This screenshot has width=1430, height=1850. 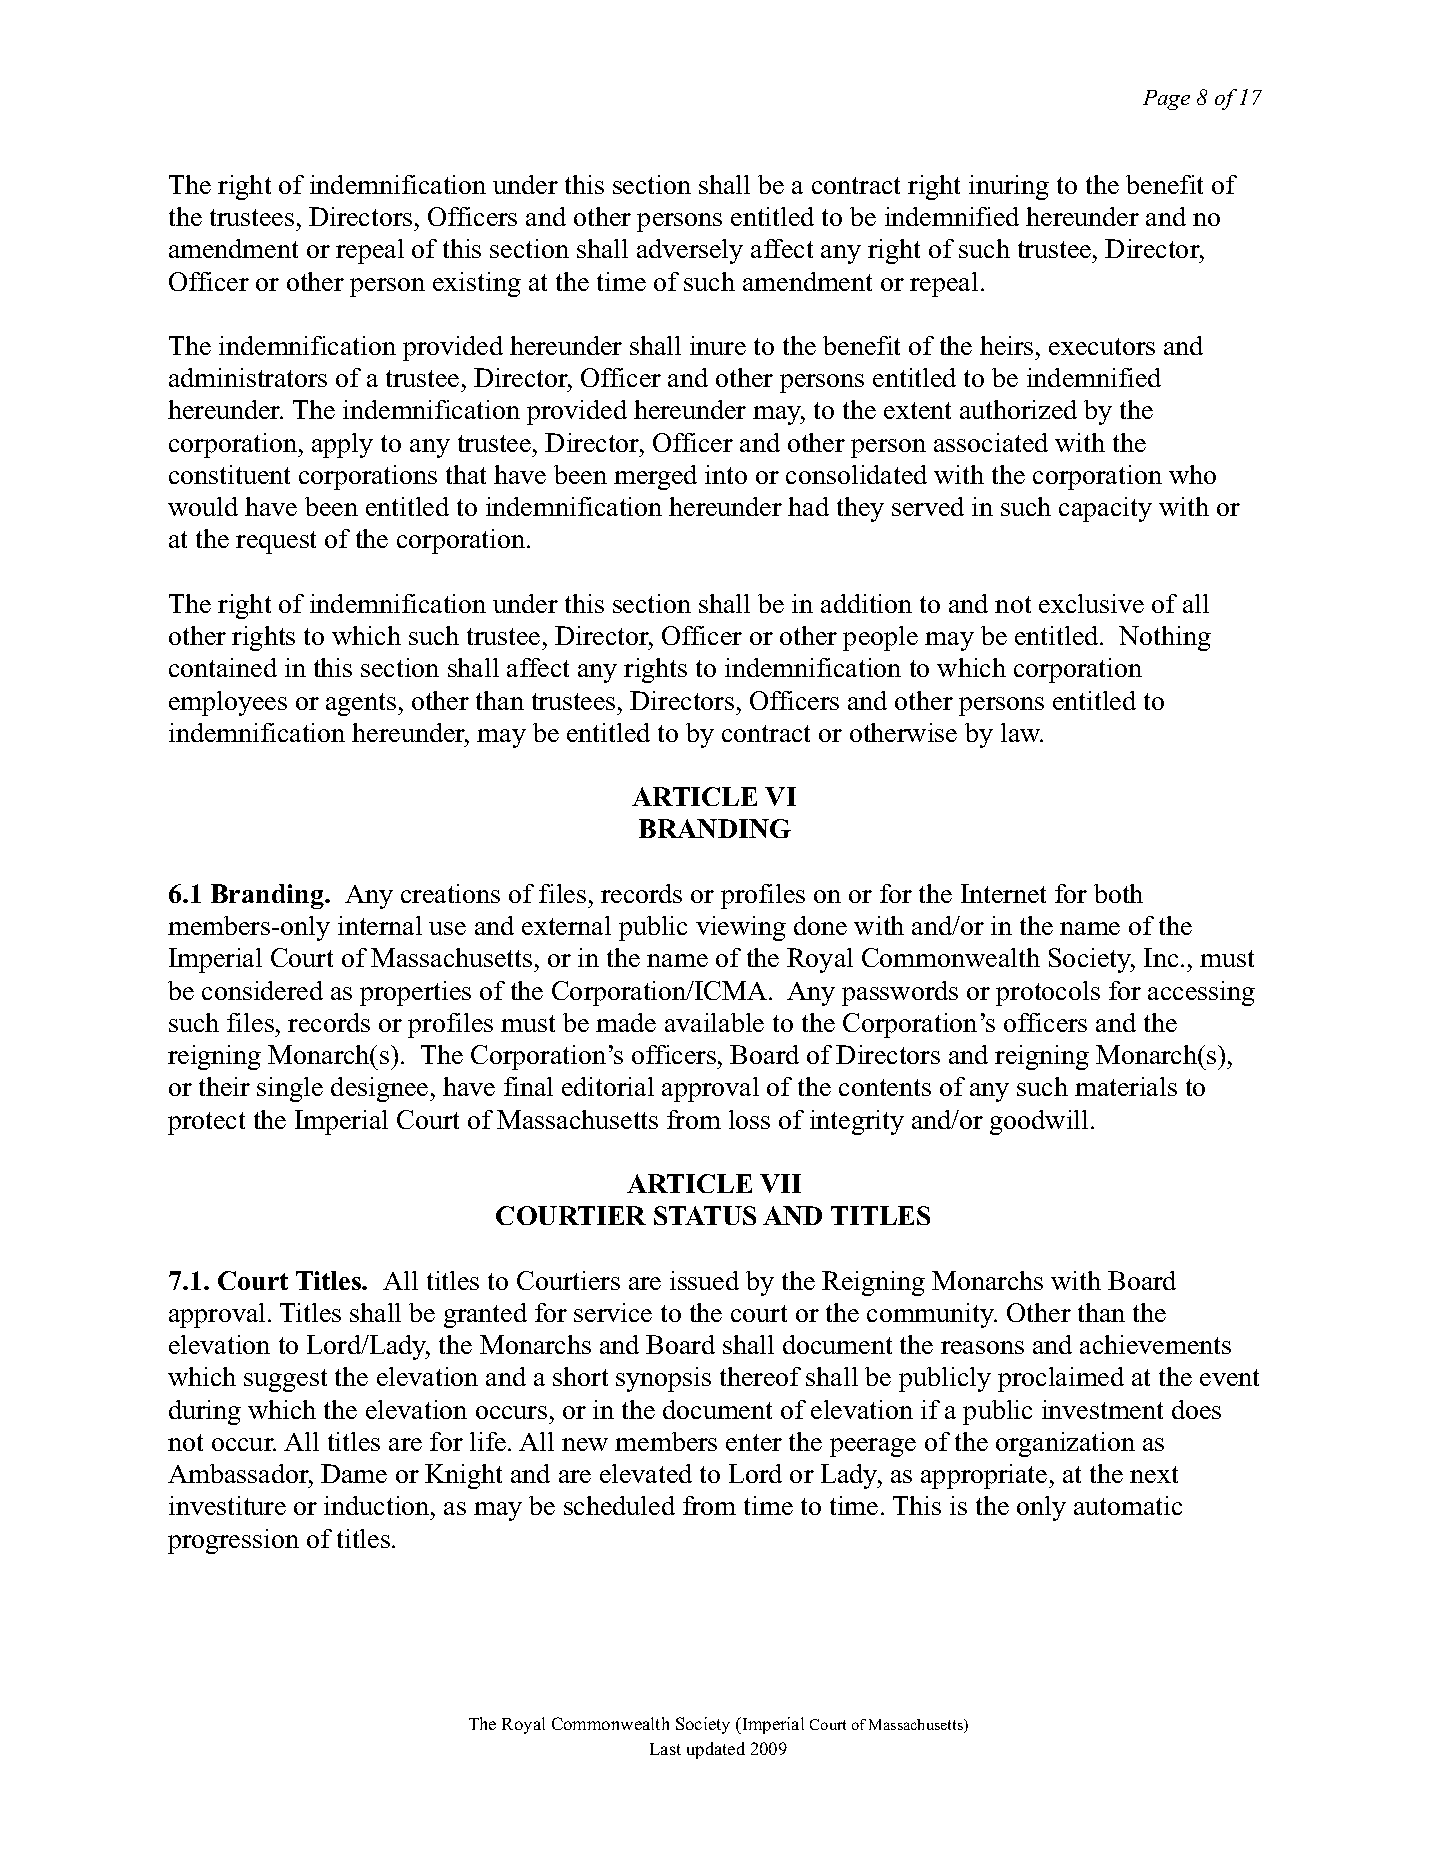 I want to click on updated, so click(x=716, y=1750).
